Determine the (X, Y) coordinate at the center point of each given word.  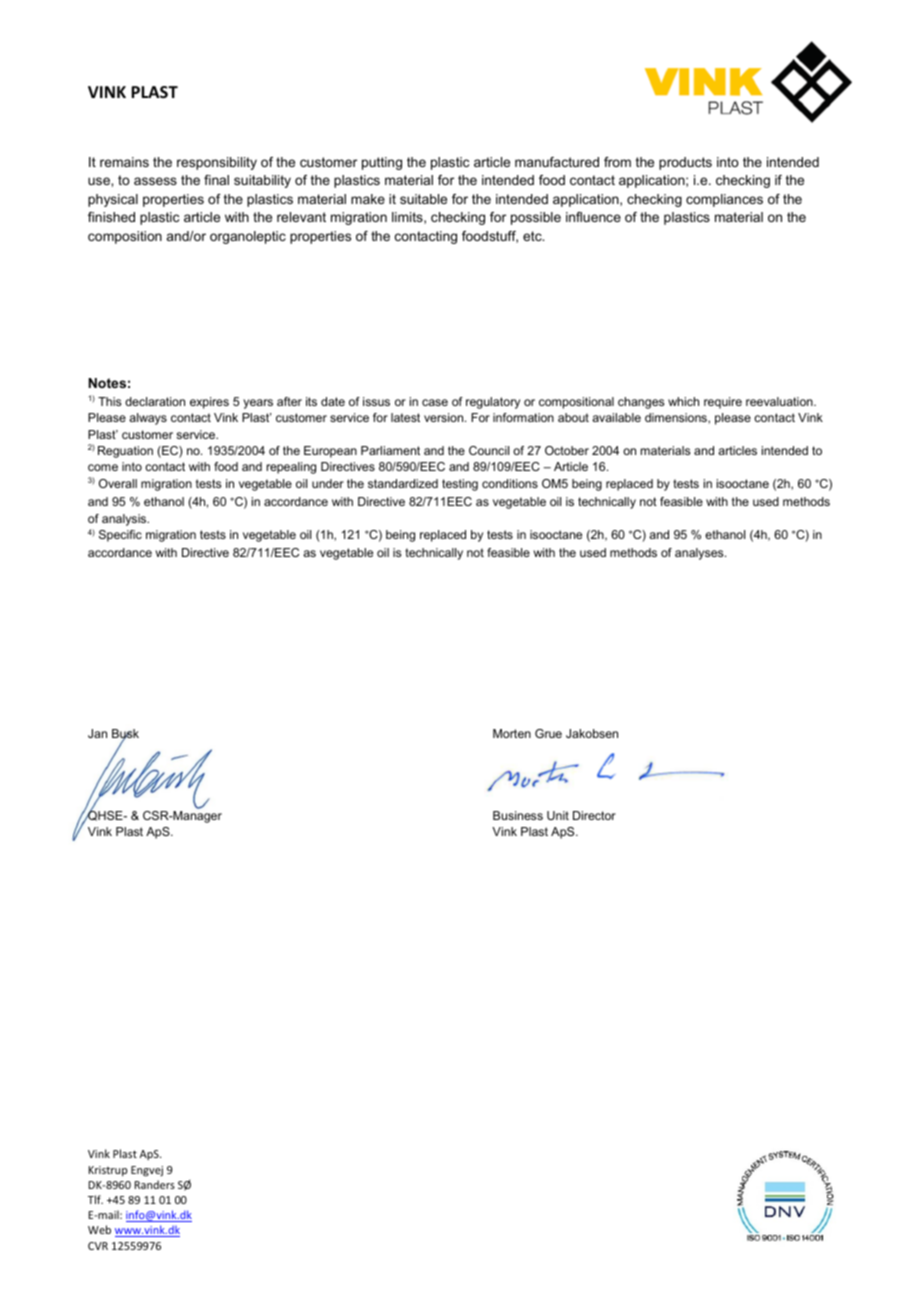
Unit (558, 815)
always (148, 419)
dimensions (677, 418)
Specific (120, 536)
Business (518, 815)
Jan (97, 733)
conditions (510, 483)
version (445, 417)
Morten (512, 733)
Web (99, 1229)
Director (594, 815)
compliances (724, 200)
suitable (423, 199)
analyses (700, 554)
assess (155, 181)
